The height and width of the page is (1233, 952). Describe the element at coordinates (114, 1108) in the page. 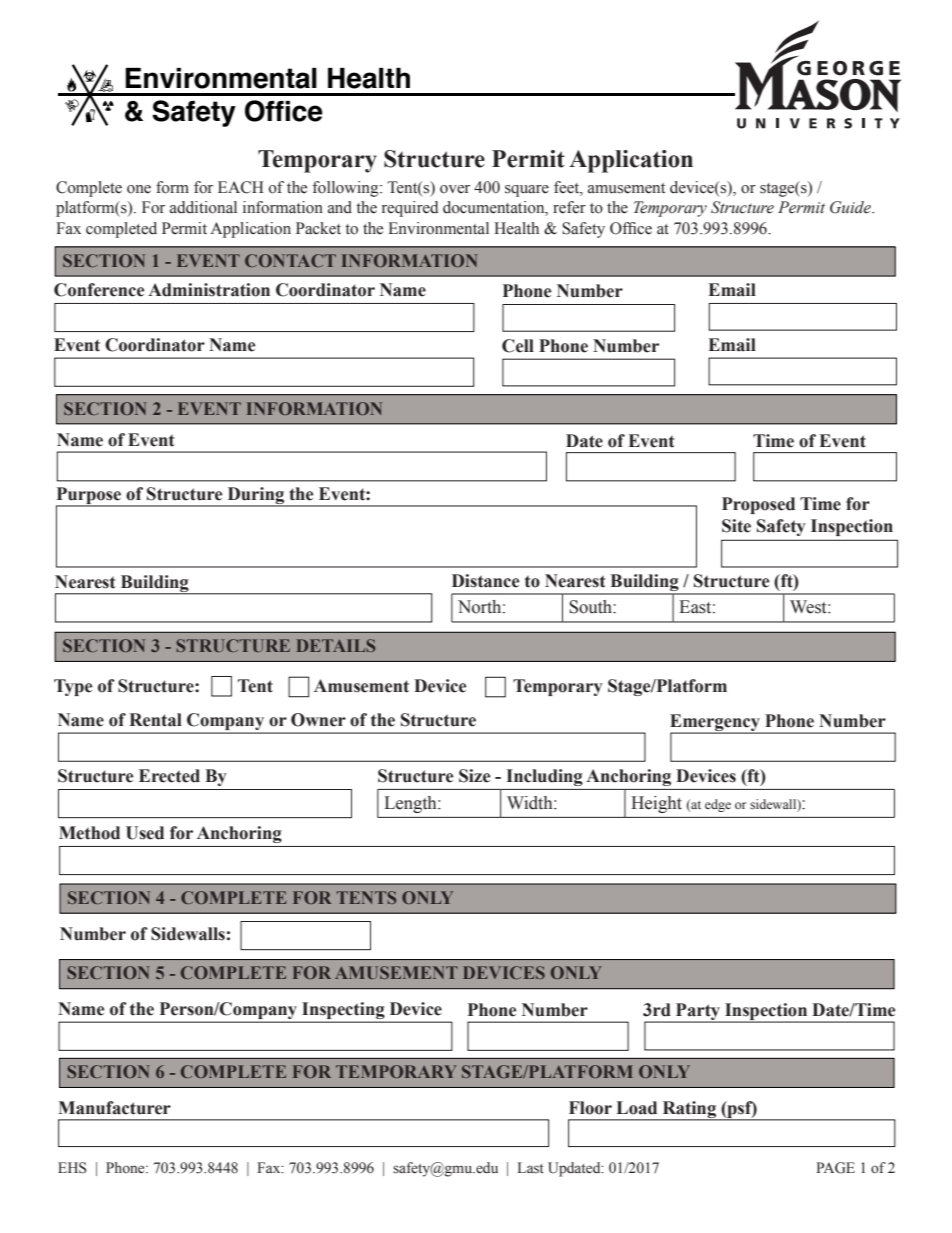

I see `Manufacturer` at that location.
